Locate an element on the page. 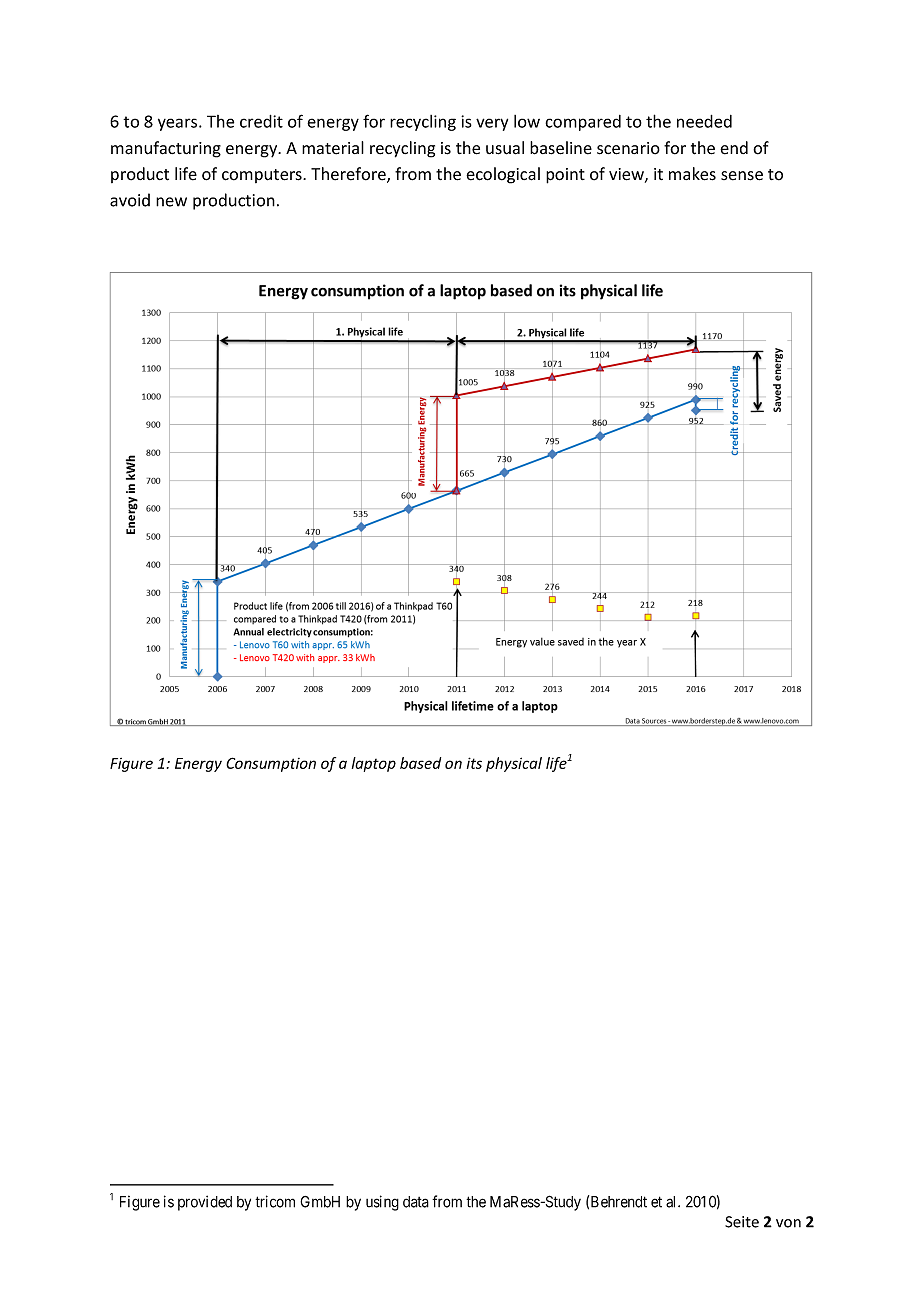  ecological is located at coordinates (503, 175).
